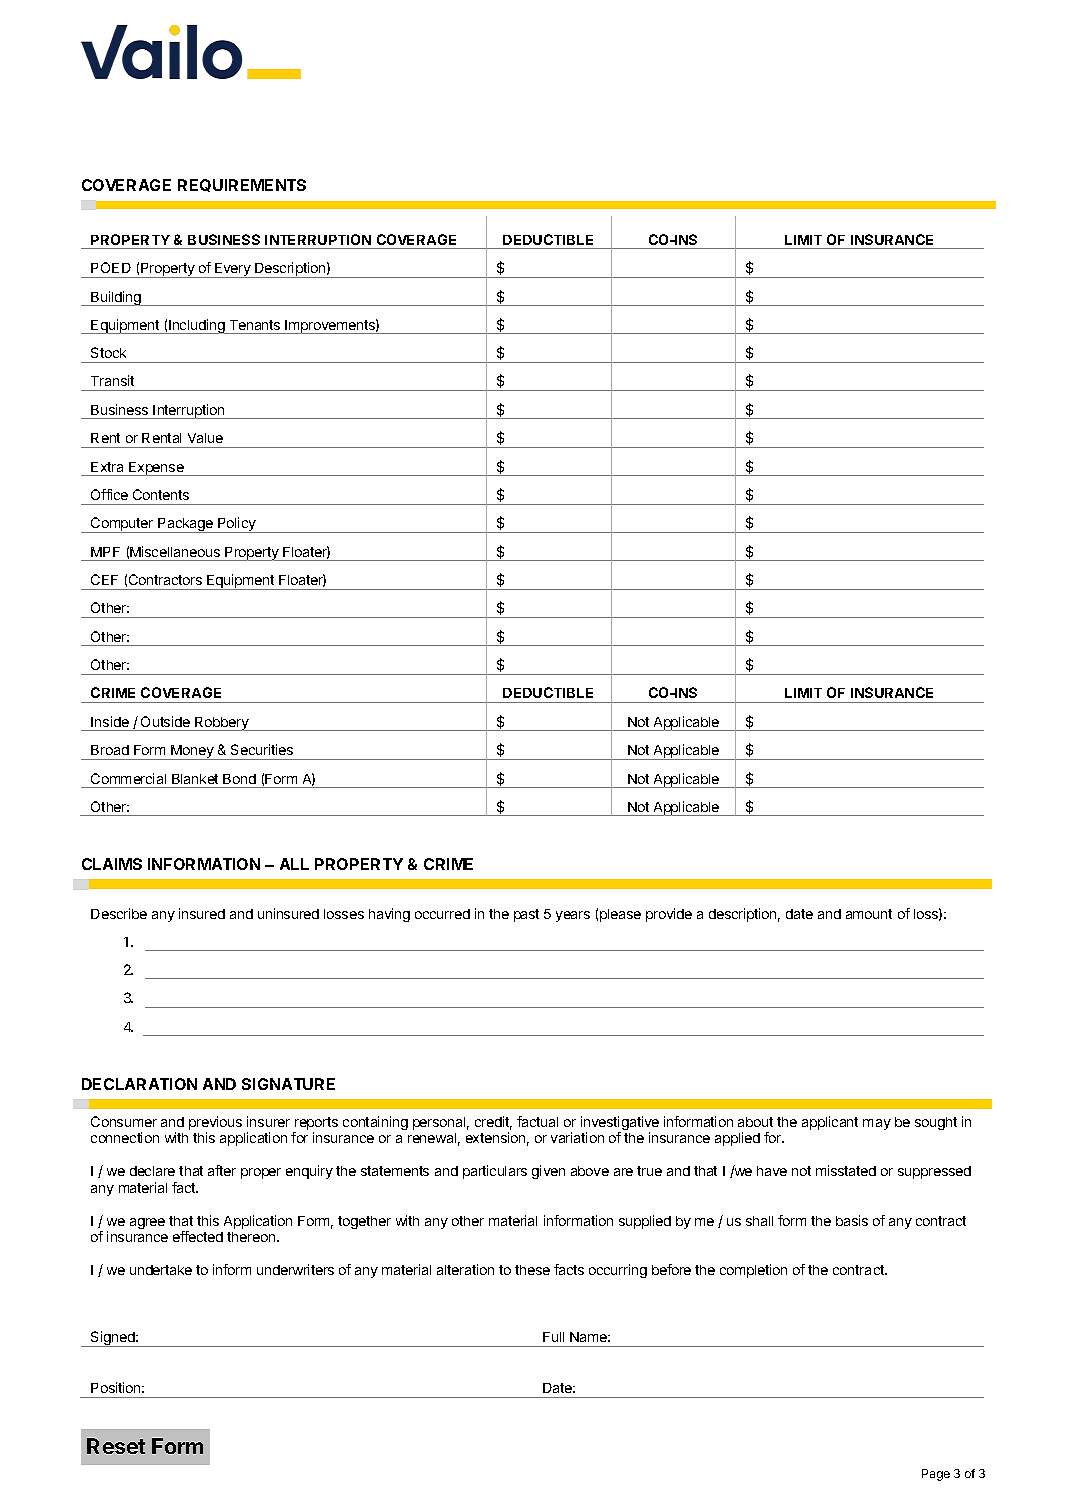 The image size is (1066, 1506). Describe the element at coordinates (493, 1123) in the screenshot. I see `credit` at that location.
